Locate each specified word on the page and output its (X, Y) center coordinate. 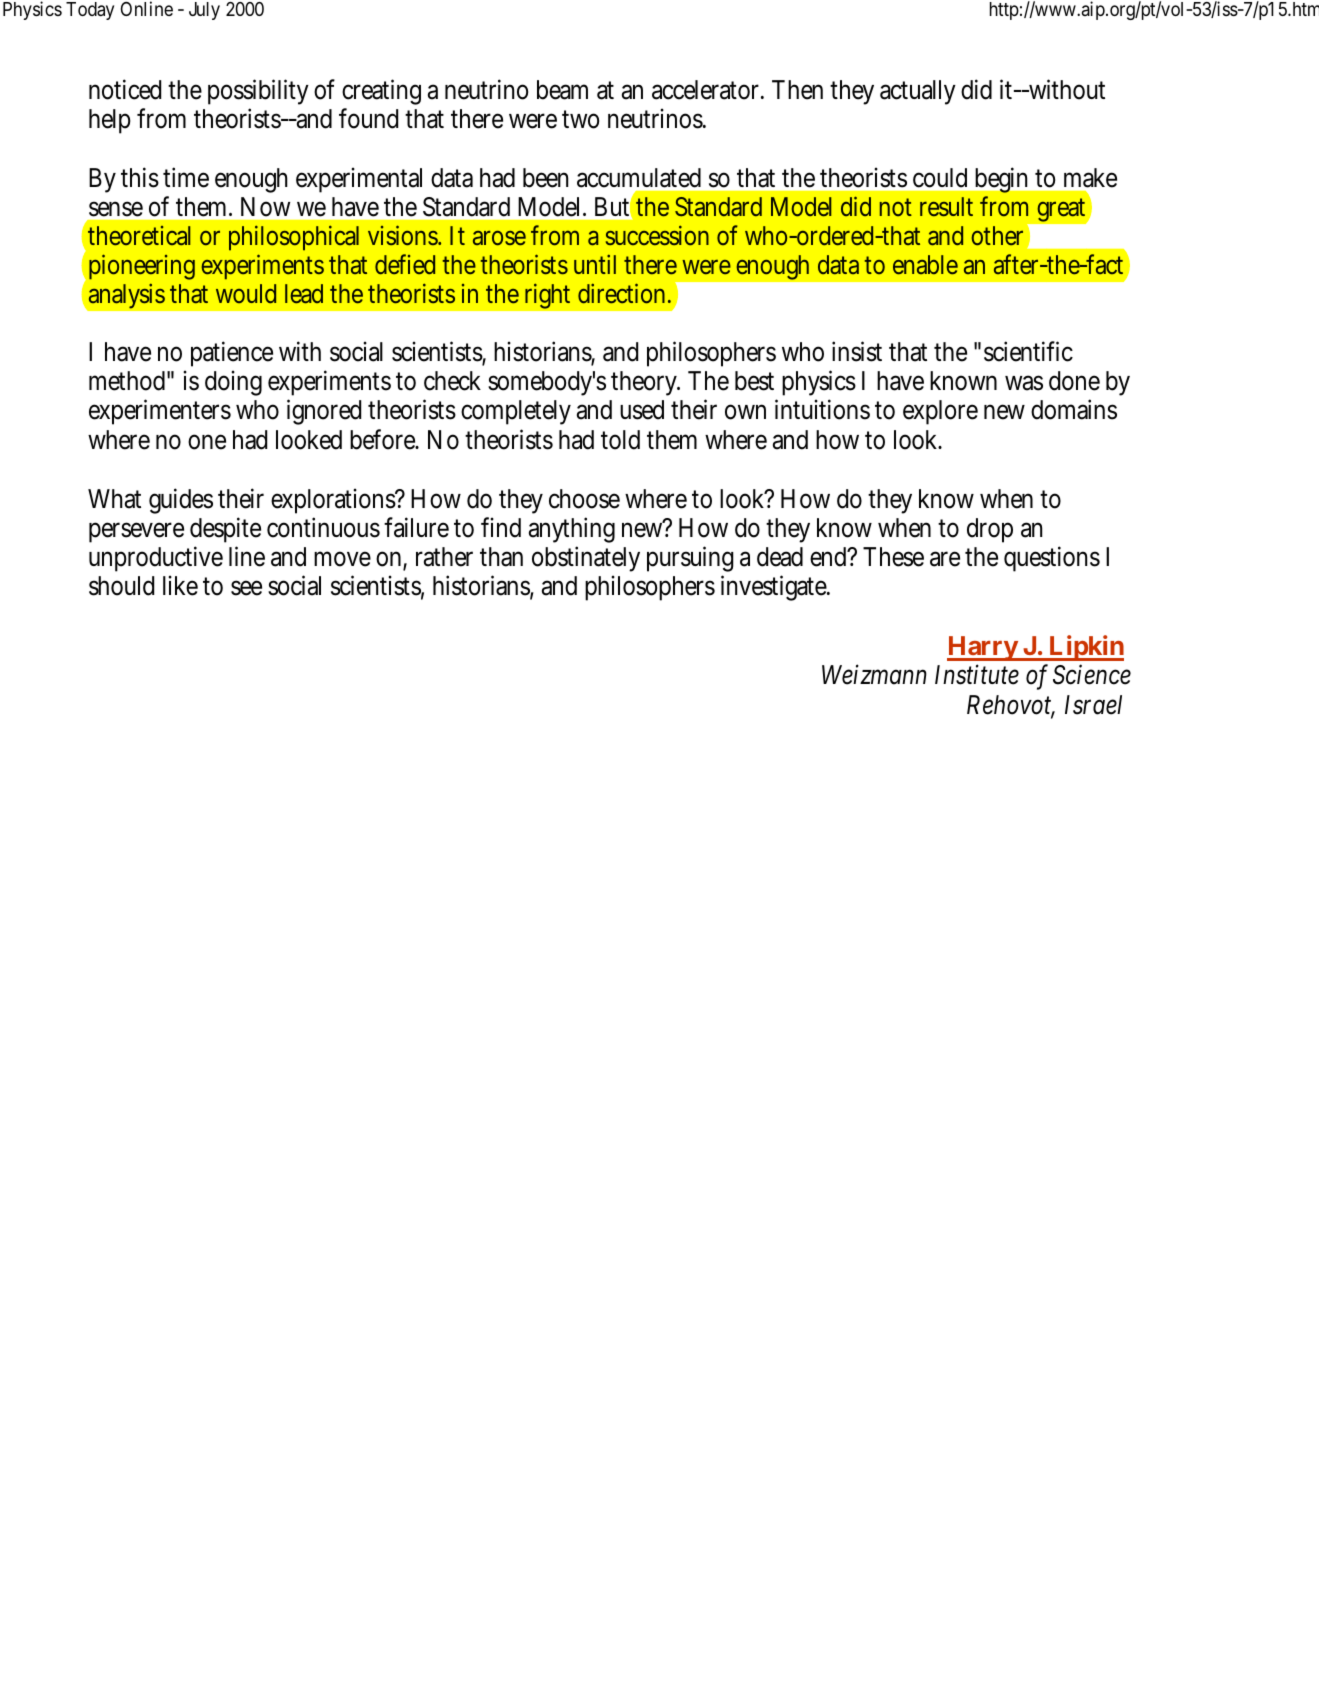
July (204, 11)
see (246, 588)
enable (925, 264)
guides (181, 501)
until (595, 264)
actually (918, 92)
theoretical (139, 235)
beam (562, 90)
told (620, 440)
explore (940, 412)
